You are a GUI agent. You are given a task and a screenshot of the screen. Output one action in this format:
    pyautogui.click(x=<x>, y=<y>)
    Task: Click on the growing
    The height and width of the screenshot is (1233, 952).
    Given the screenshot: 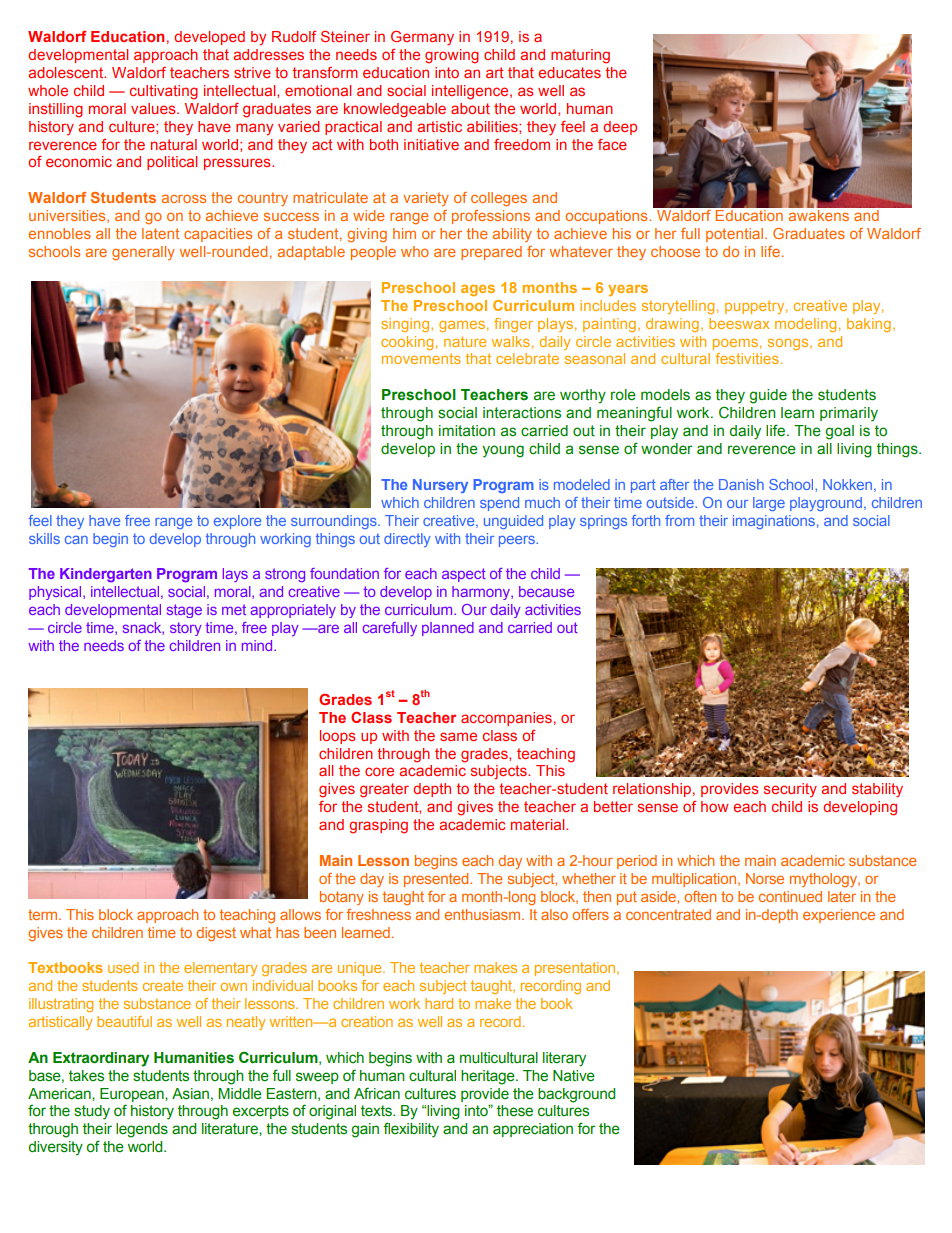 What is the action you would take?
    pyautogui.click(x=452, y=56)
